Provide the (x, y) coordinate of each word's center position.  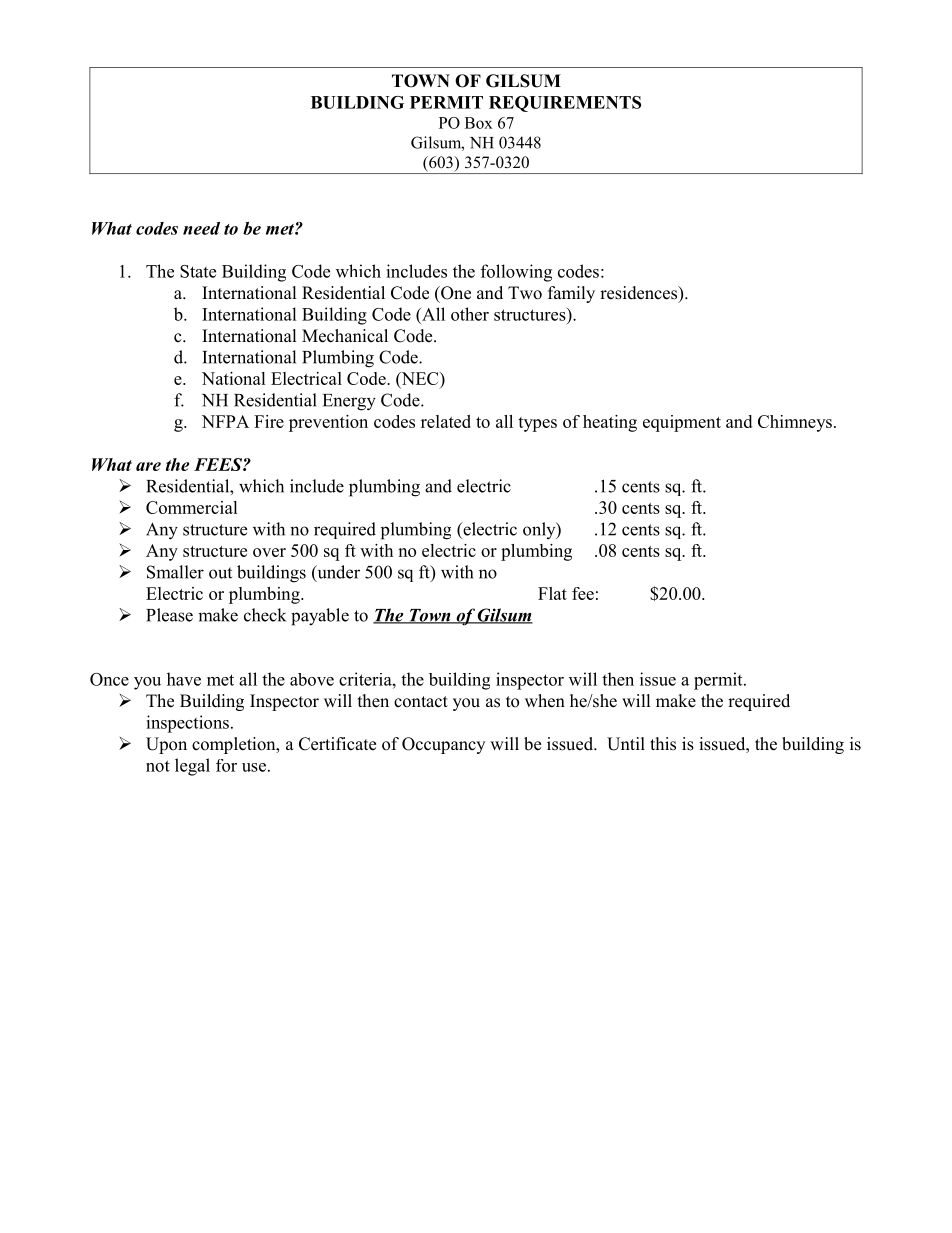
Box (479, 123)
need (201, 228)
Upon (166, 745)
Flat (552, 593)
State (198, 271)
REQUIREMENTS (565, 104)
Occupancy (443, 745)
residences (640, 294)
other (470, 314)
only (540, 530)
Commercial (192, 507)
